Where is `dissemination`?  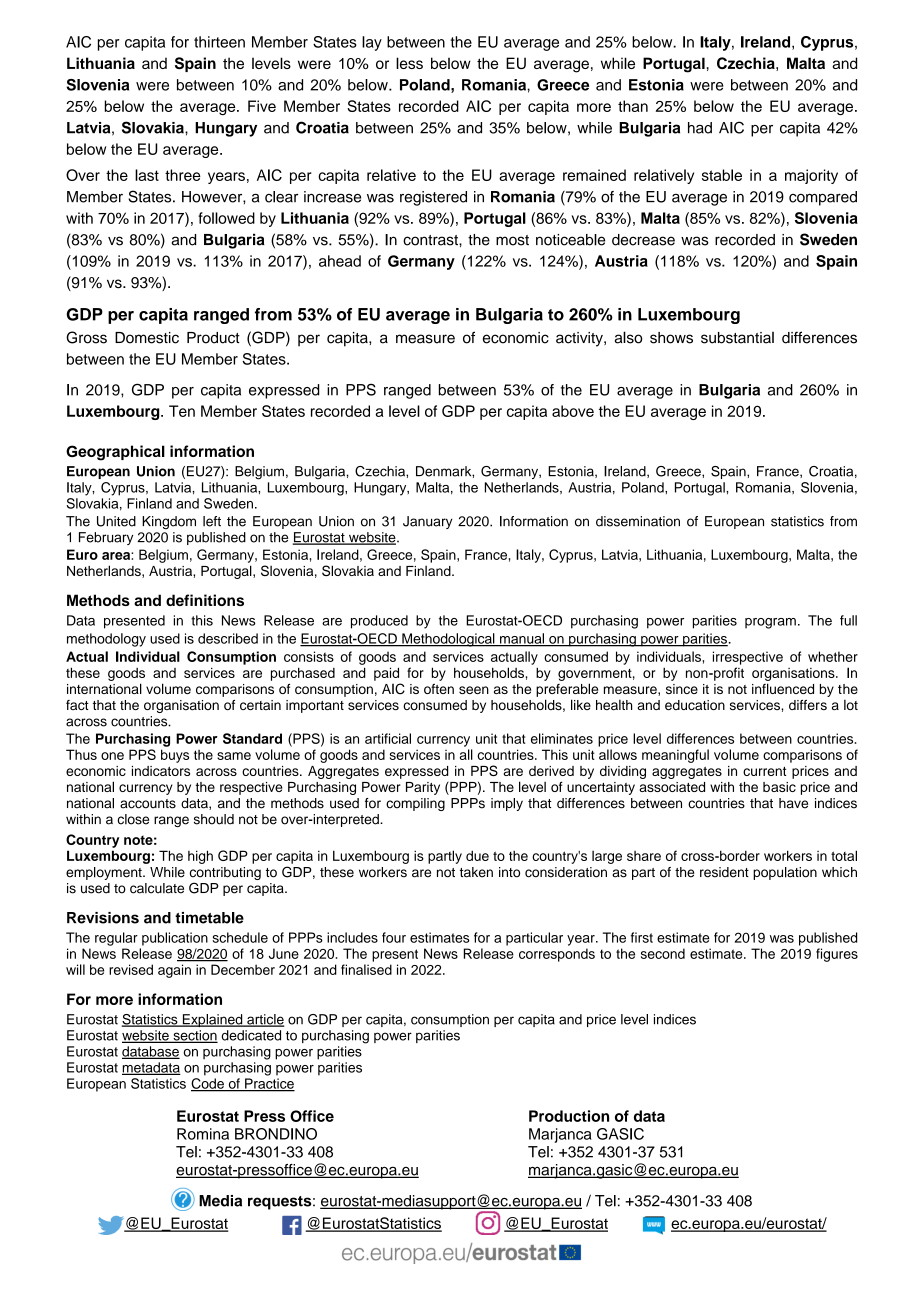 dissemination is located at coordinates (638, 521).
